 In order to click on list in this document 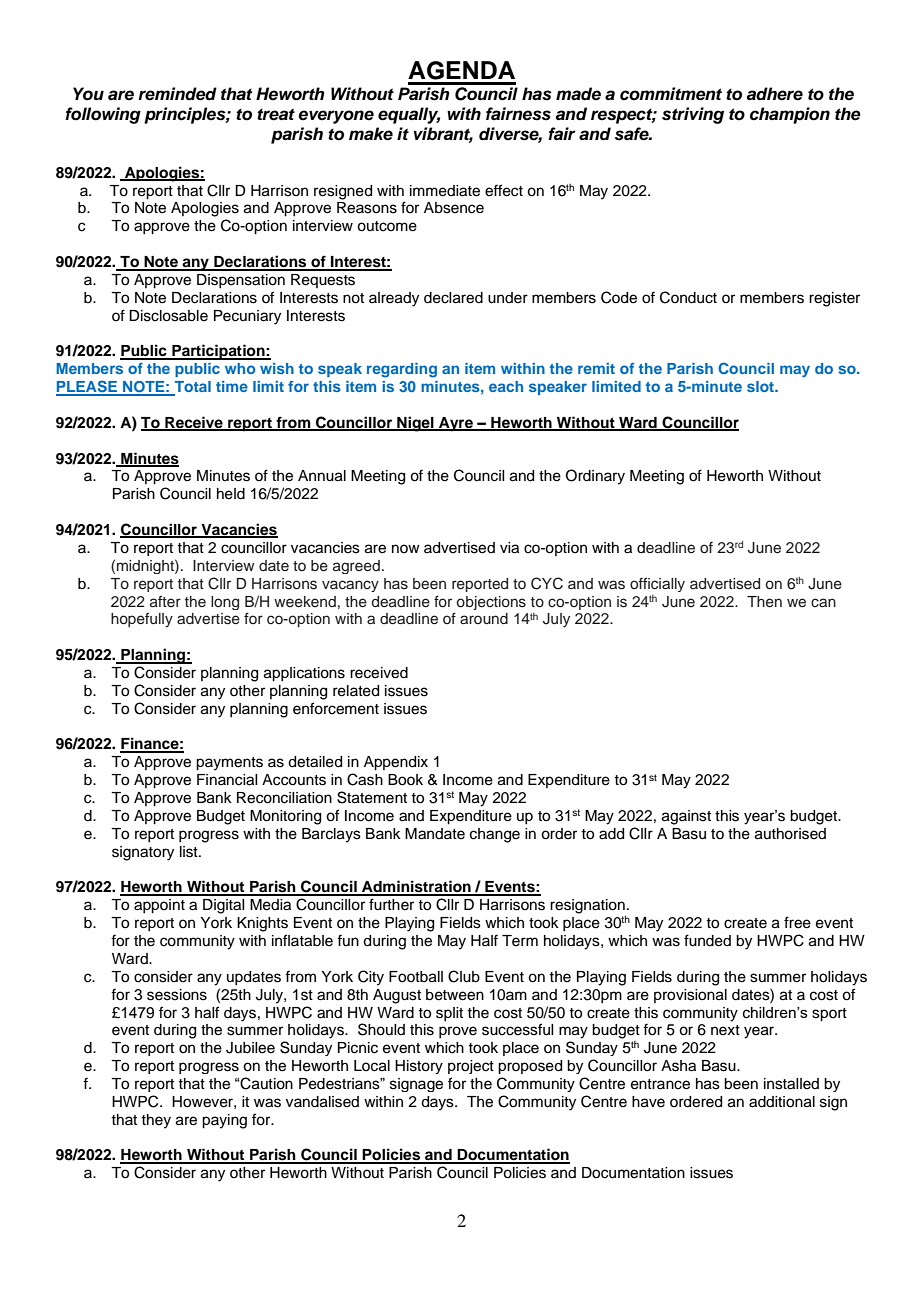, I will do `click(190, 852)`.
